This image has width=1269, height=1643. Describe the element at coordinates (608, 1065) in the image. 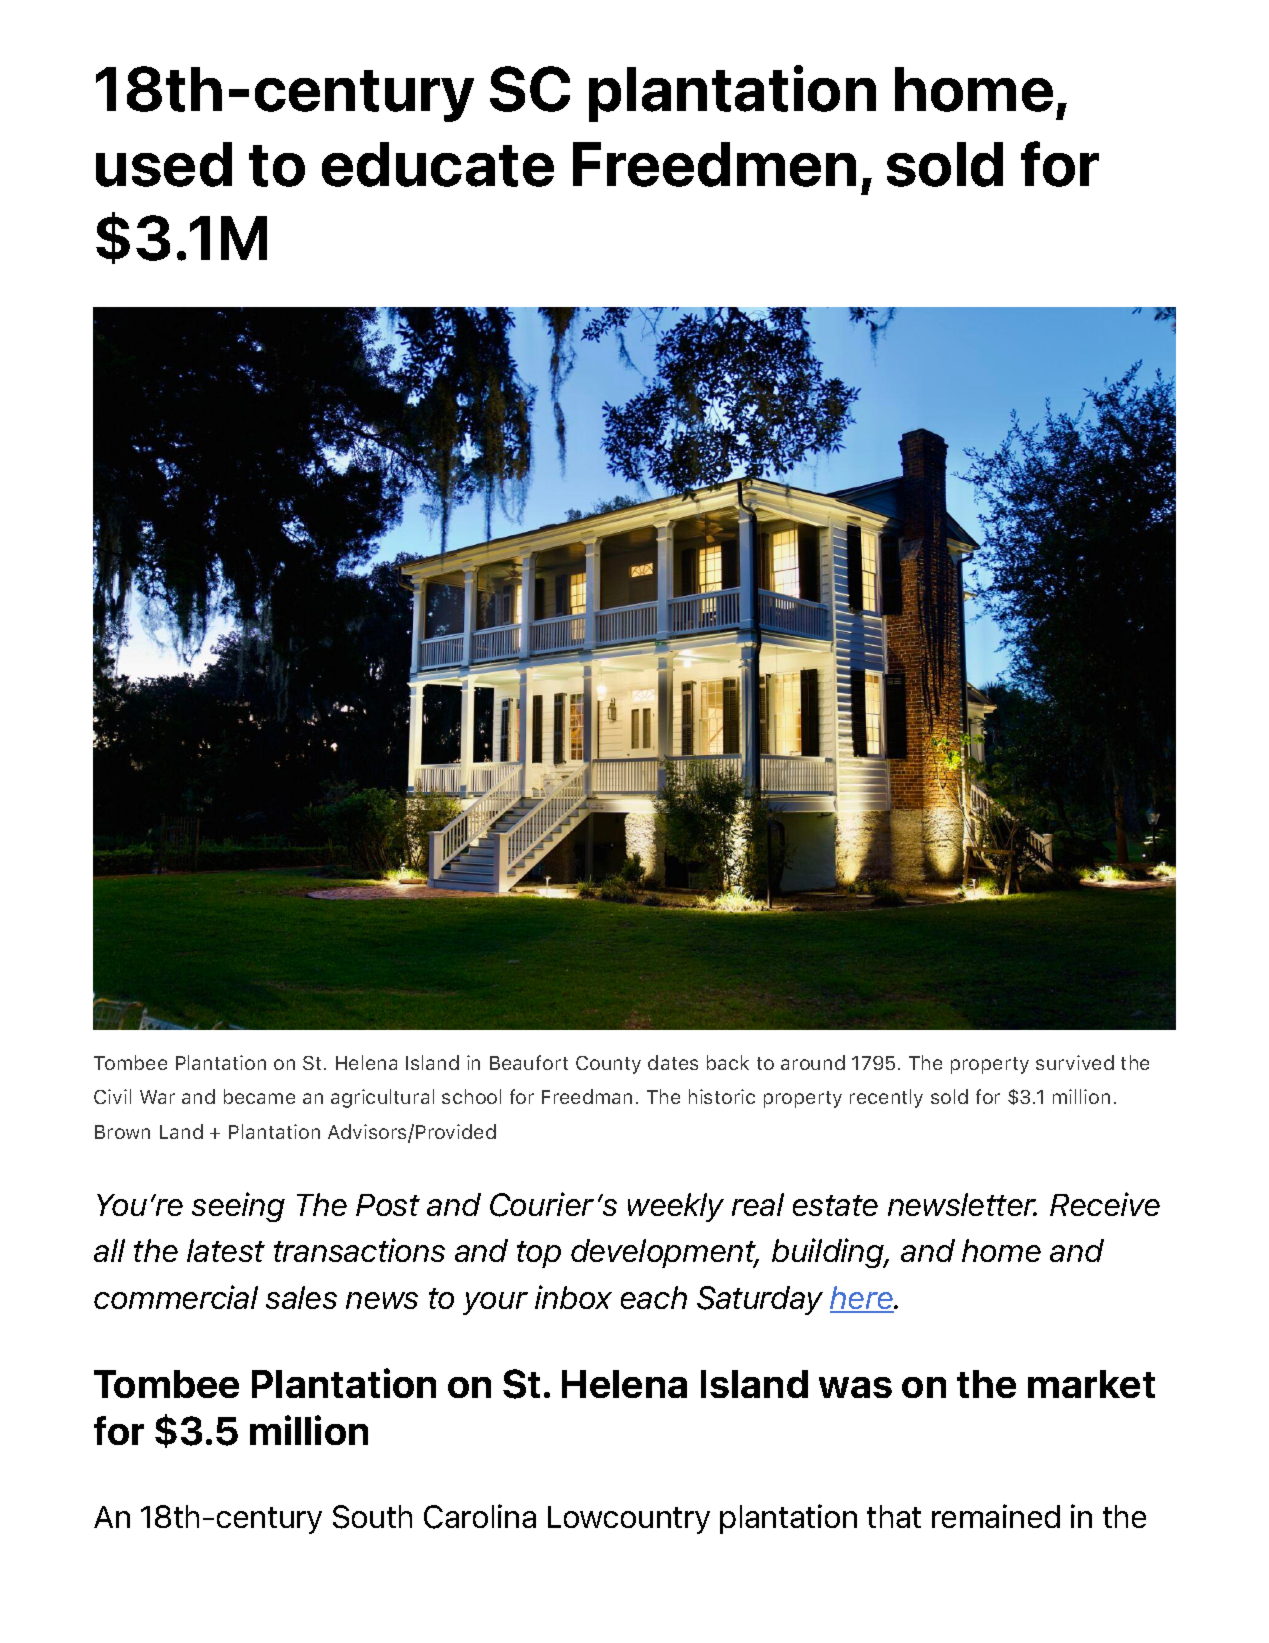

I see `County` at that location.
